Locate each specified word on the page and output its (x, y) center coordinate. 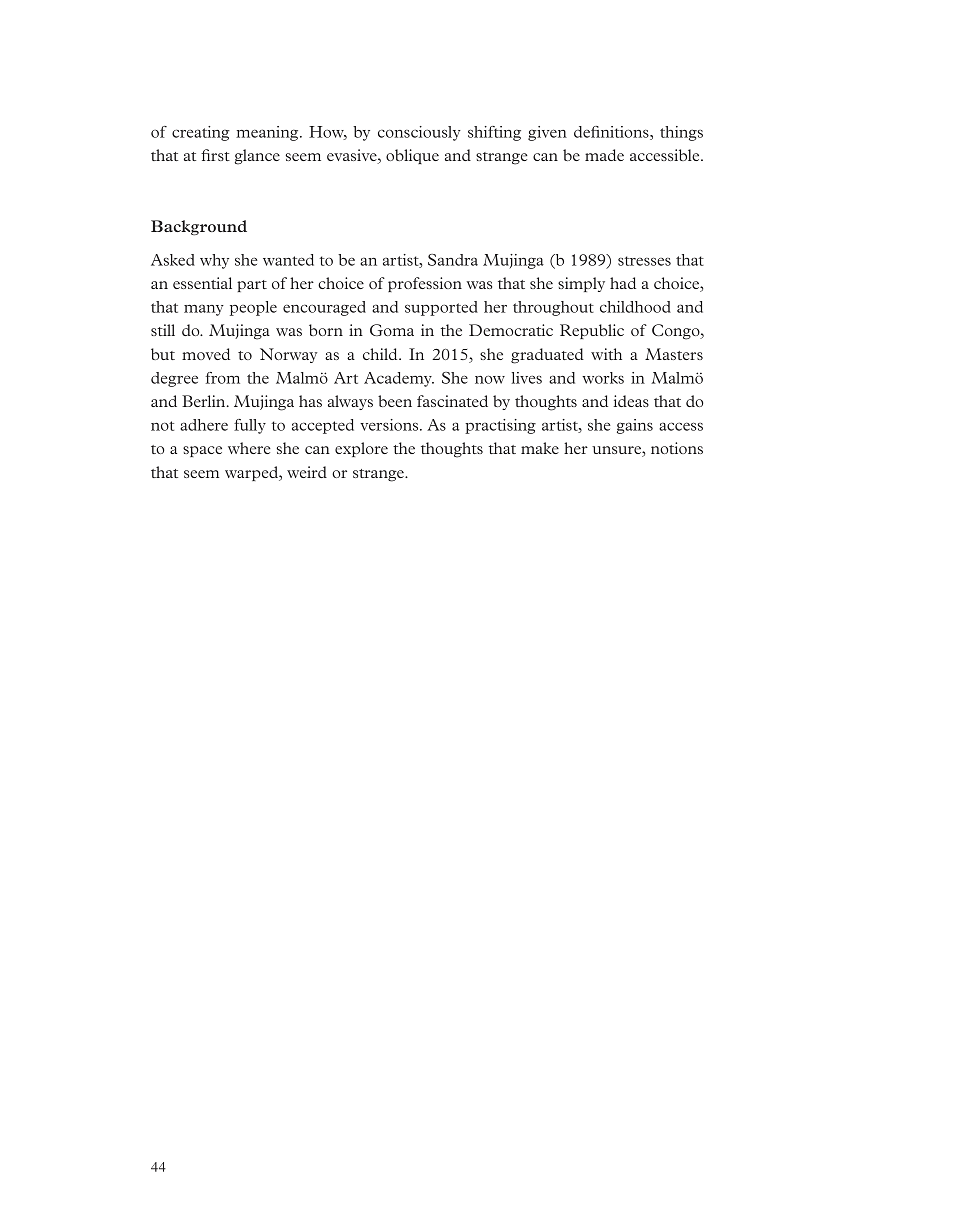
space (202, 451)
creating (201, 133)
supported (441, 308)
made (604, 155)
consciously (419, 133)
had (623, 283)
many (204, 310)
